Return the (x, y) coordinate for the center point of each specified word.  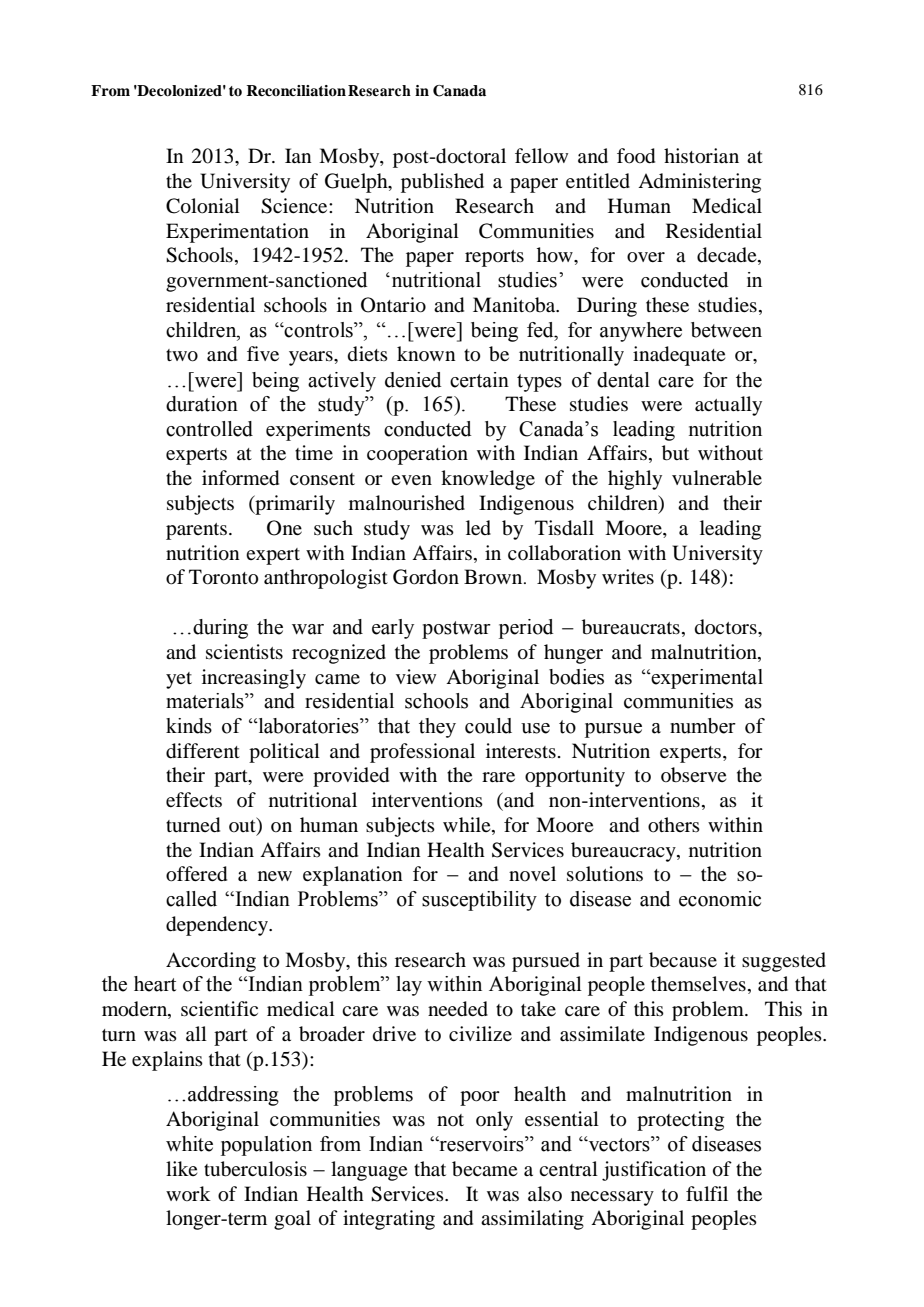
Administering (699, 183)
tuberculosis (255, 1169)
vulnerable (717, 478)
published (442, 183)
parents (196, 531)
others (674, 825)
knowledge (488, 480)
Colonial (203, 206)
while (468, 826)
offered (196, 874)
